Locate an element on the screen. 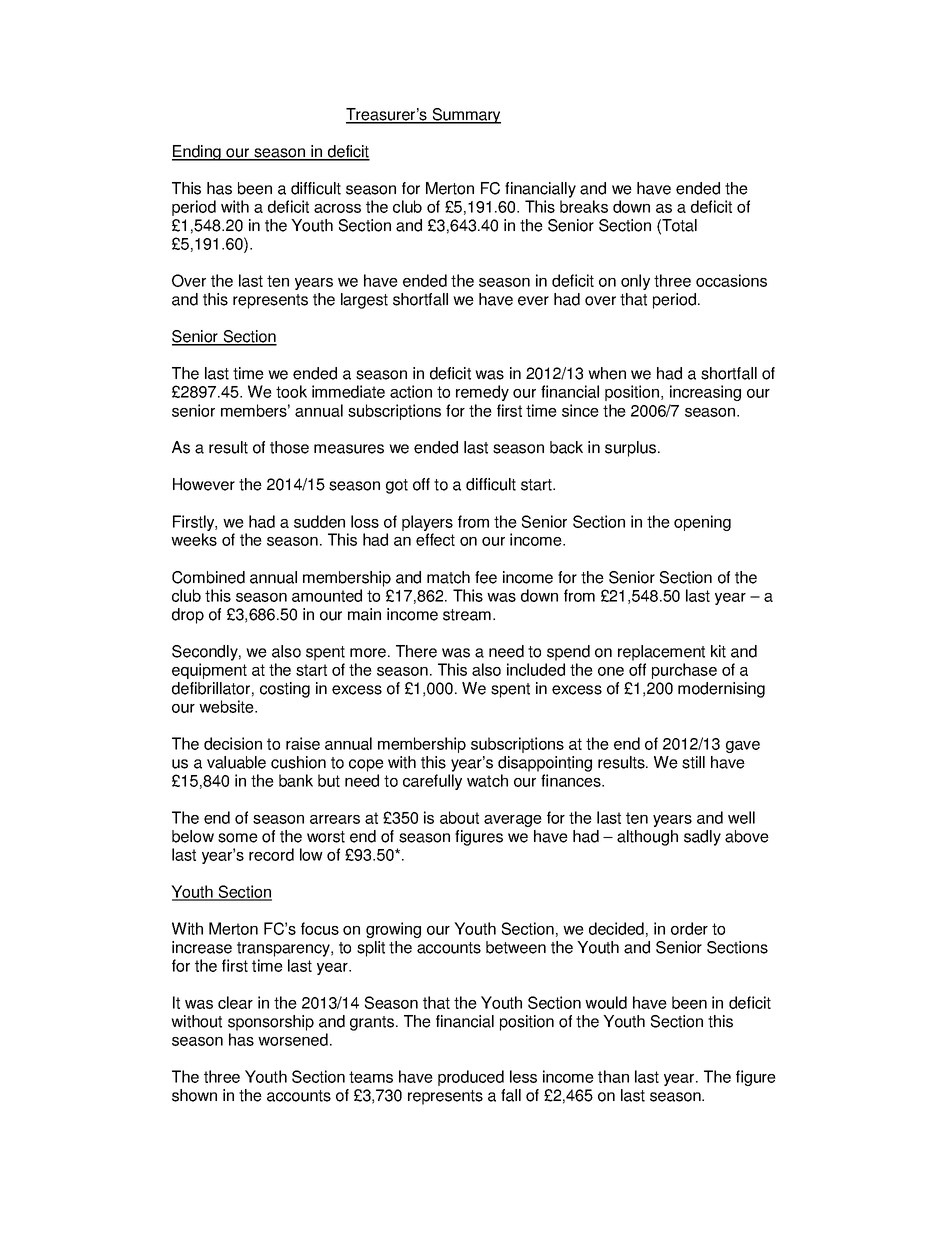 This screenshot has width=952, height=1233. produced is located at coordinates (471, 1078).
